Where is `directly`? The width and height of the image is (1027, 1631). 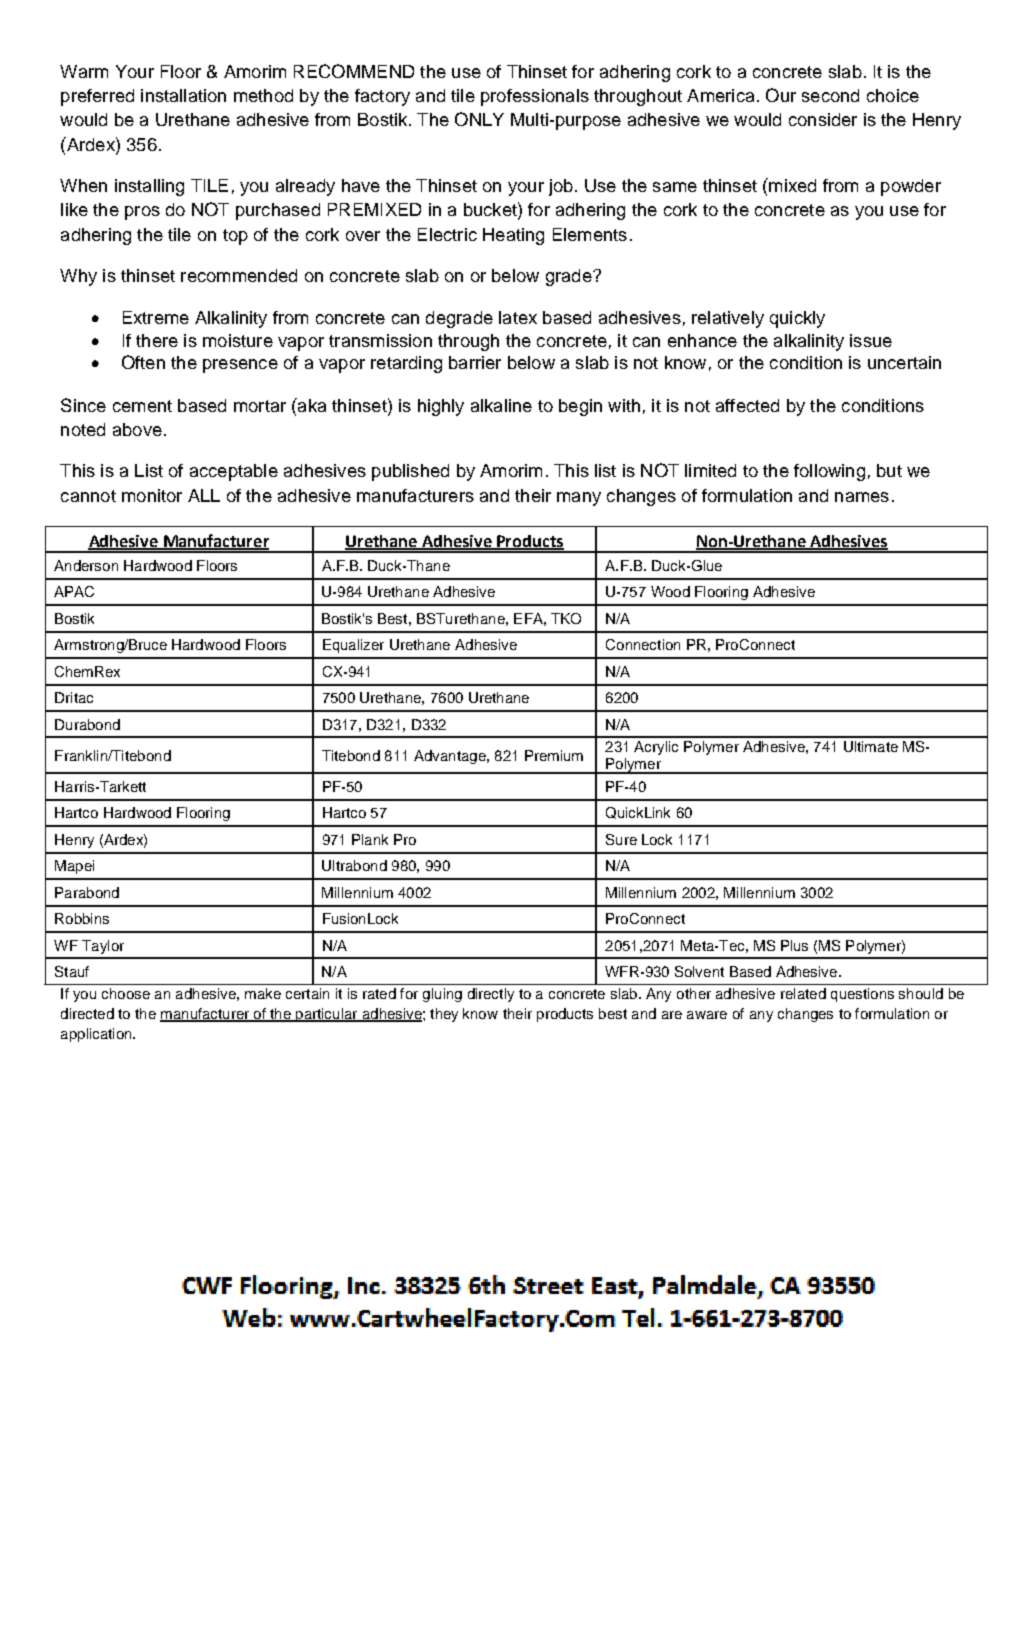 directly is located at coordinates (491, 995).
